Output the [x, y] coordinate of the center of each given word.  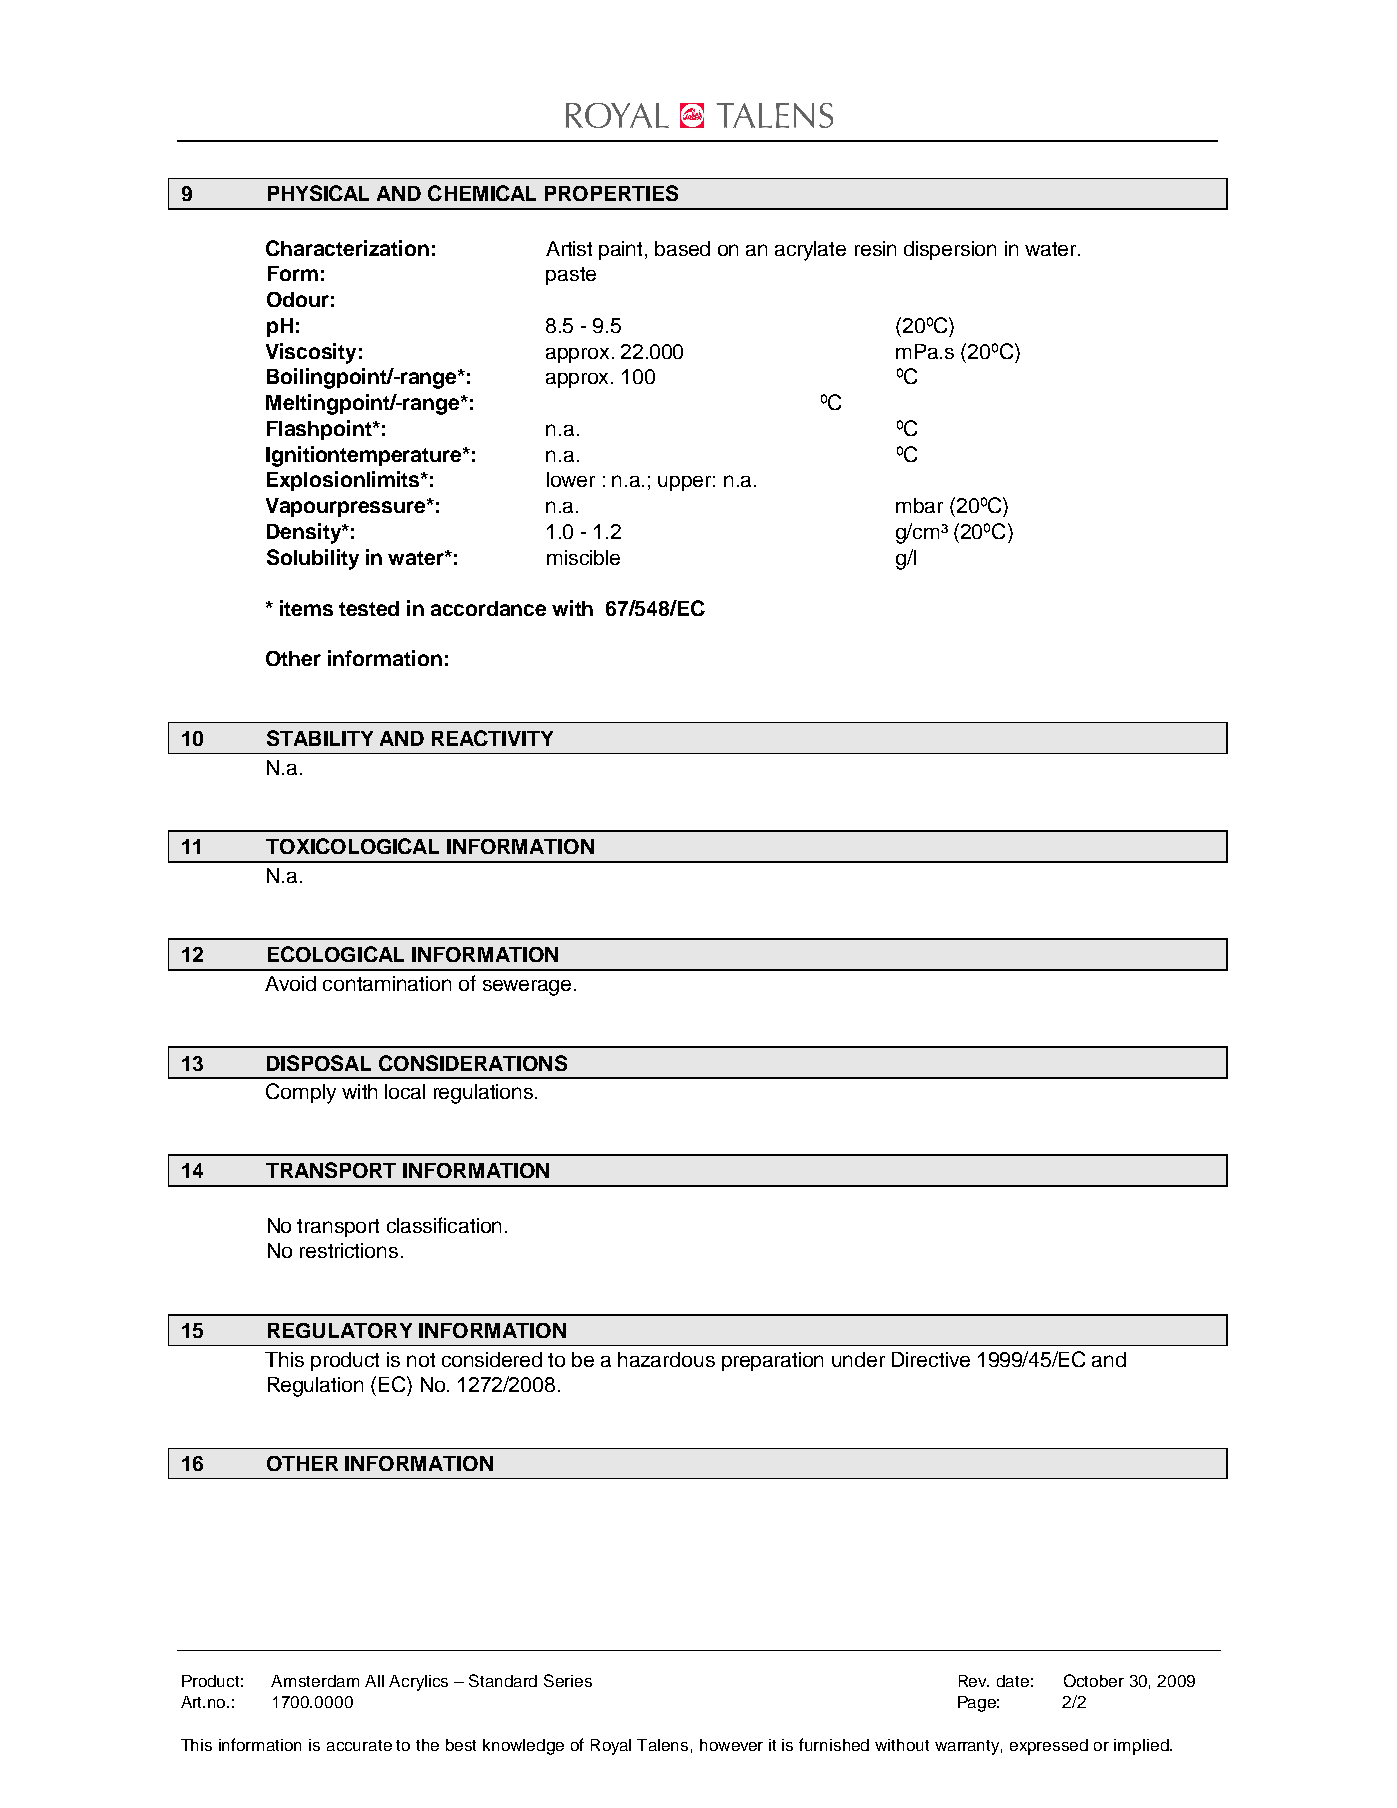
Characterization [347, 248]
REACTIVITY [492, 738]
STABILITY [320, 738]
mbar [919, 505]
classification [444, 1225]
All [374, 1681]
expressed [1049, 1747]
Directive [931, 1359]
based [682, 248]
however [731, 1745]
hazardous [666, 1359]
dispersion [950, 250]
